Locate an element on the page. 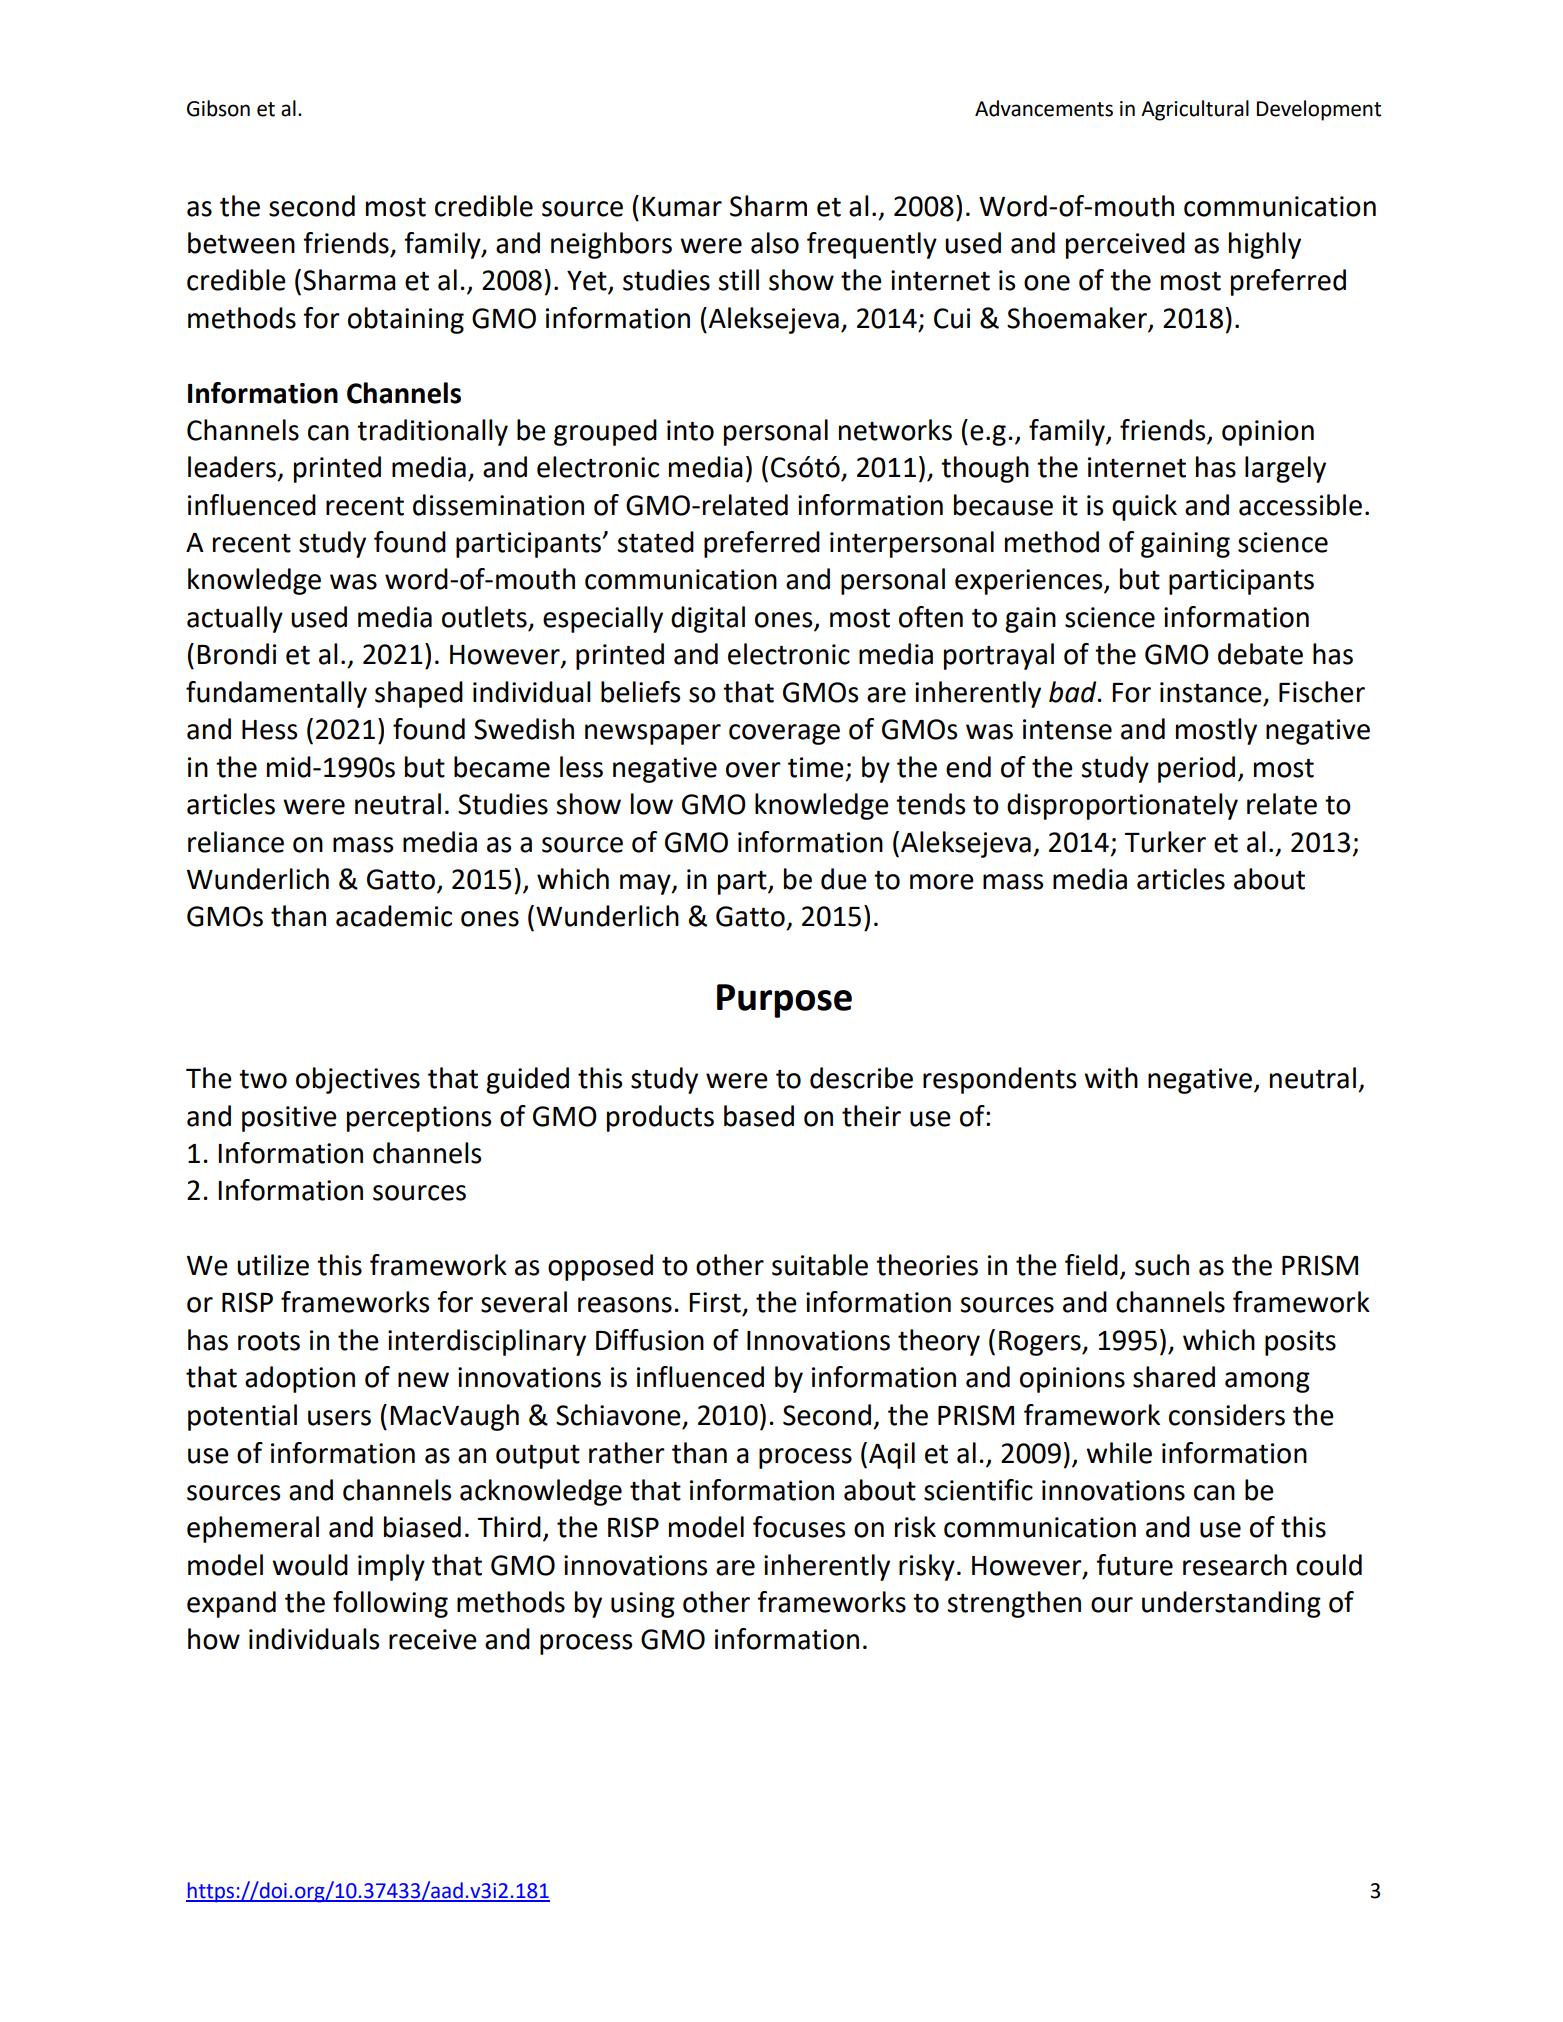 Image resolution: width=1563 pixels, height=2022 pixels. understanding is located at coordinates (1231, 1604).
